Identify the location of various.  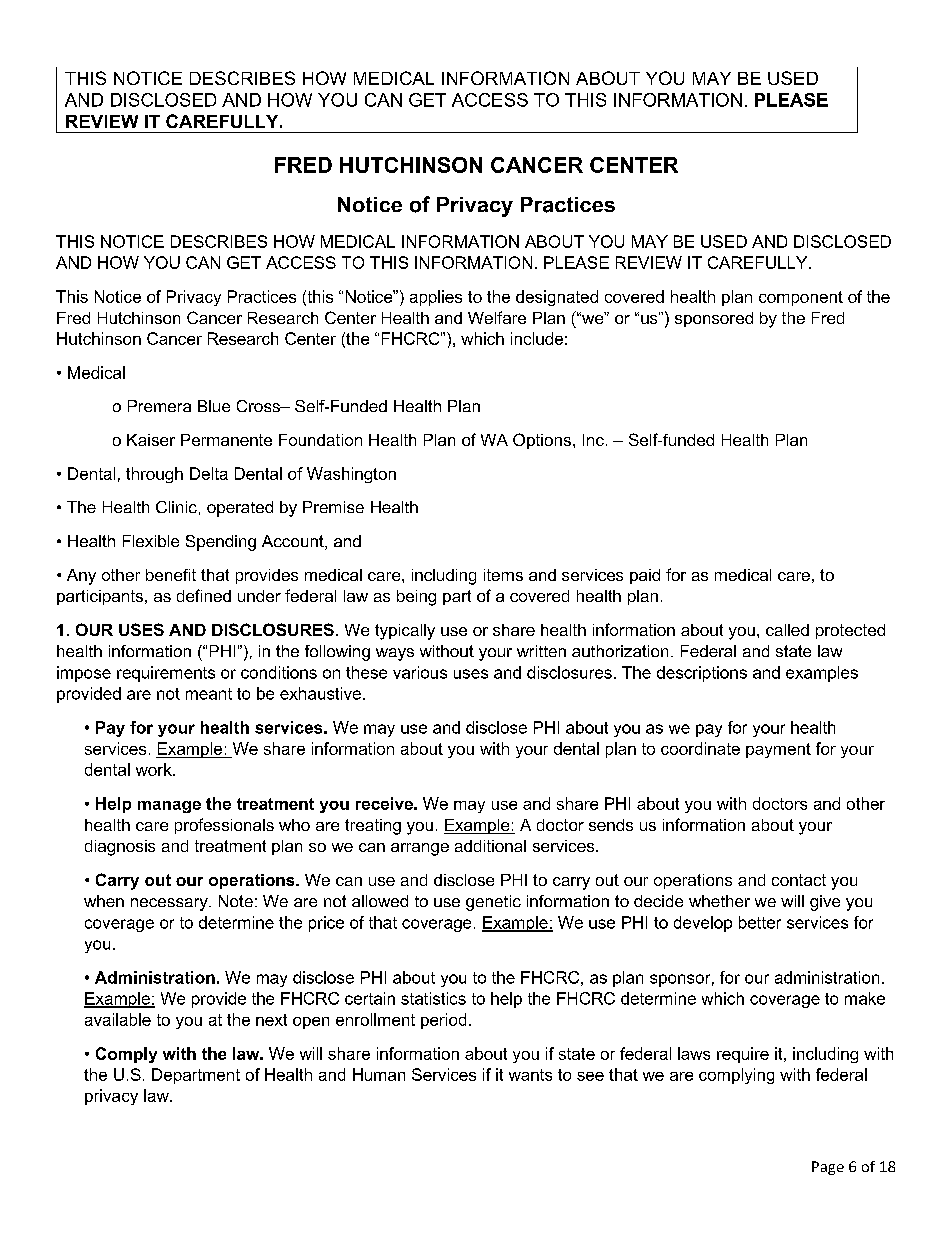
(420, 672).
